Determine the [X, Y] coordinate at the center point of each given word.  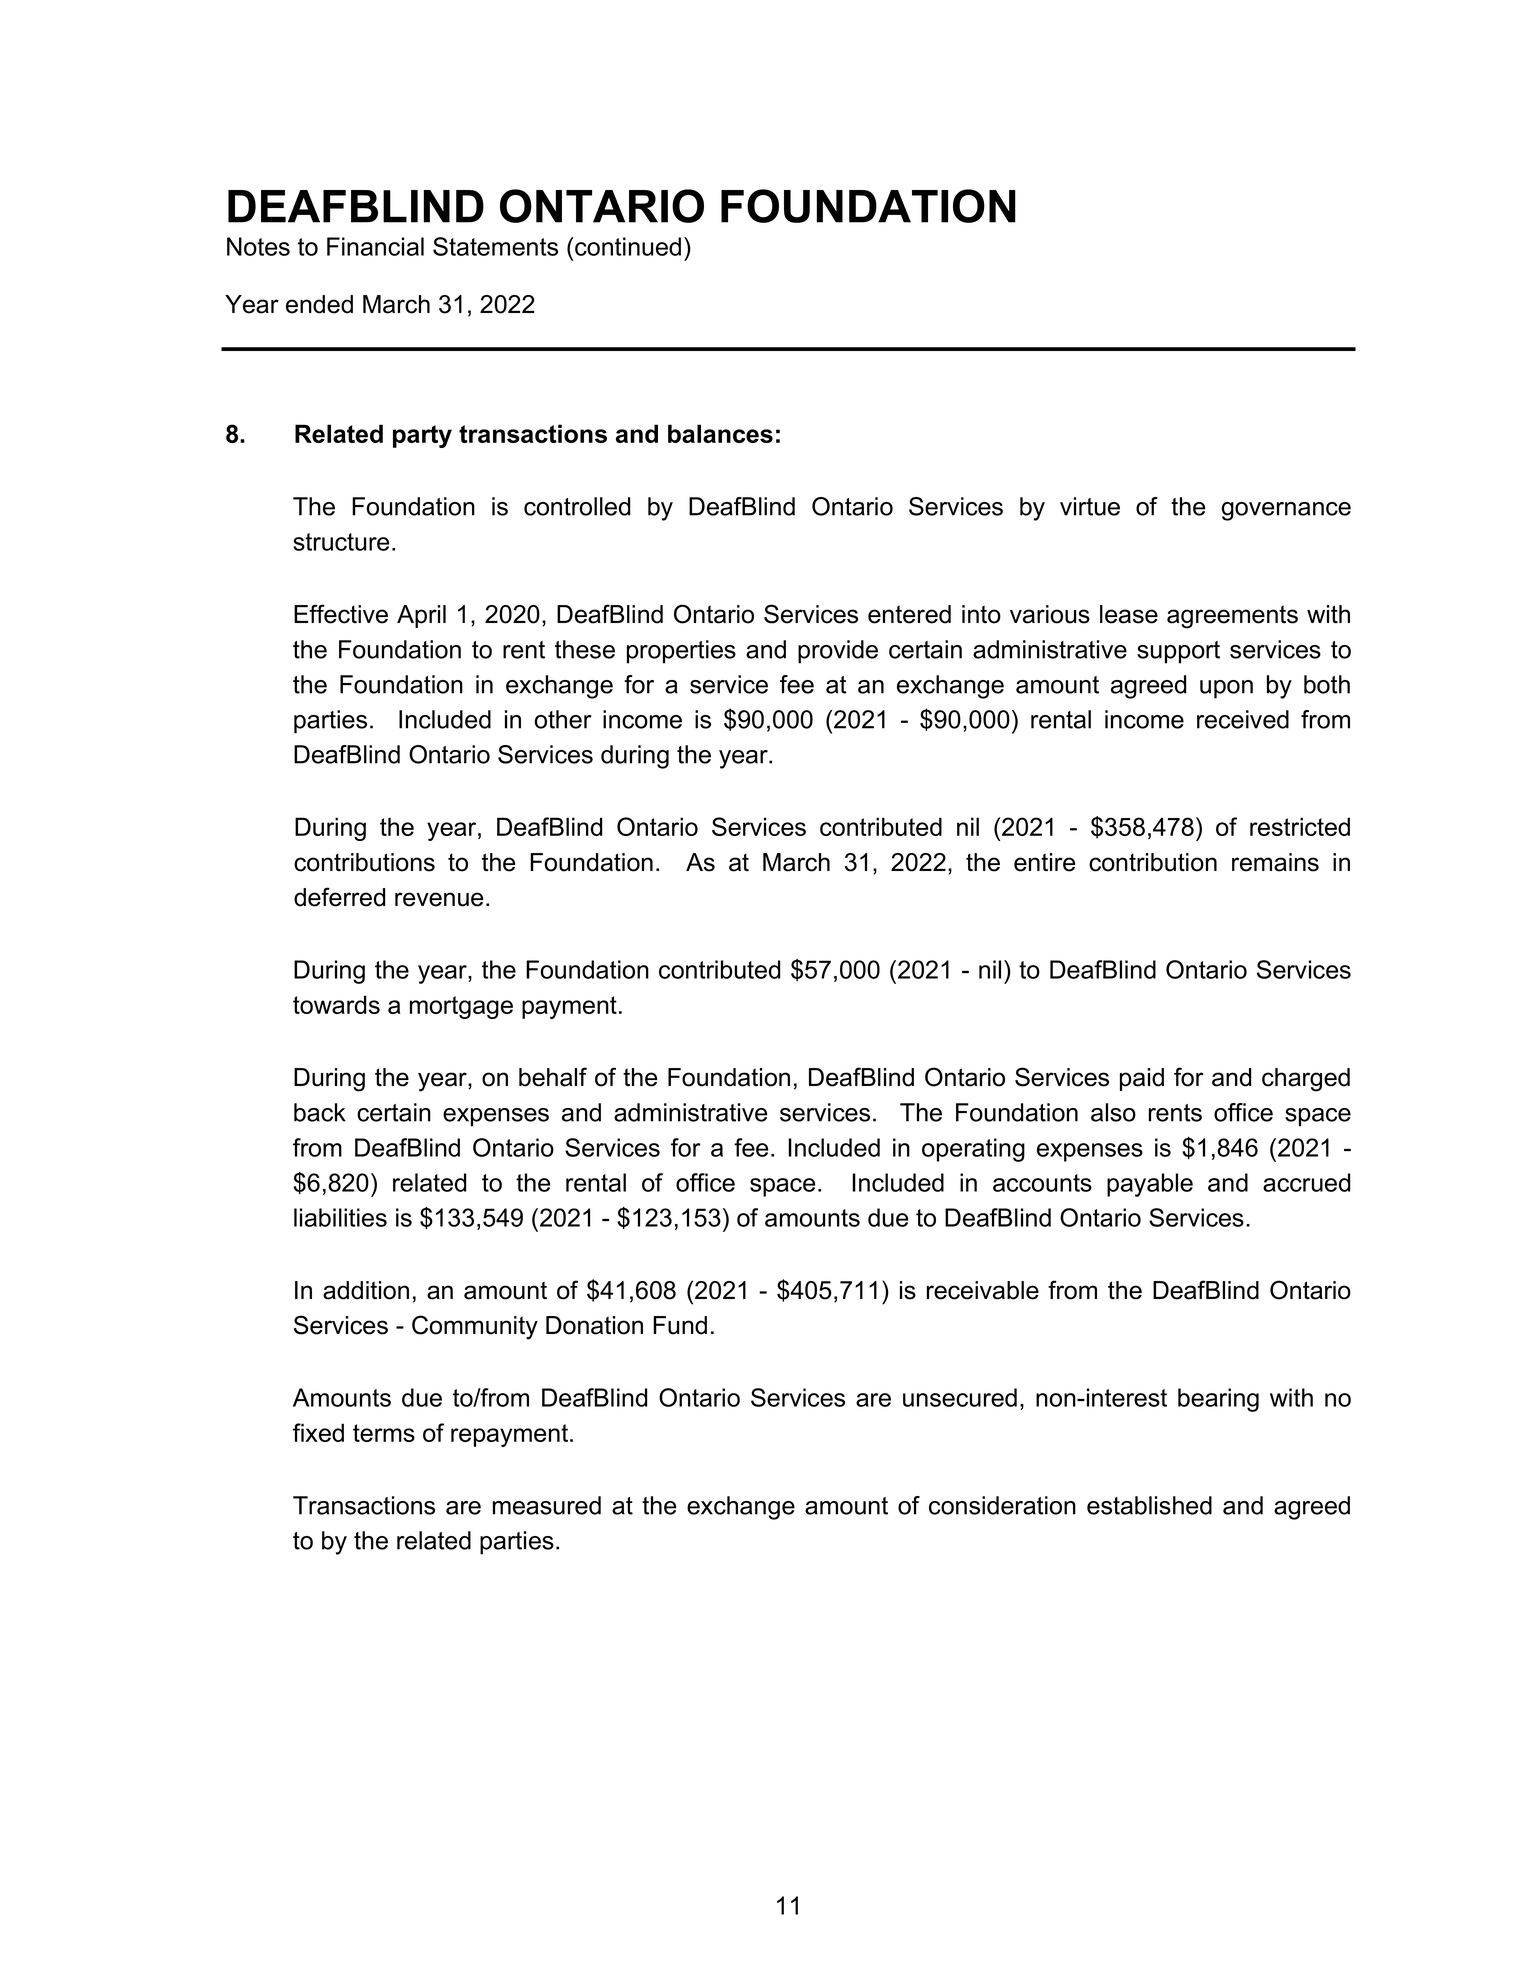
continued [628, 246]
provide [838, 652]
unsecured [960, 1397]
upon [1226, 689]
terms [384, 1433]
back [320, 1112]
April [421, 616]
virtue [1090, 506]
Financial [375, 246]
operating [973, 1150]
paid [1142, 1079]
